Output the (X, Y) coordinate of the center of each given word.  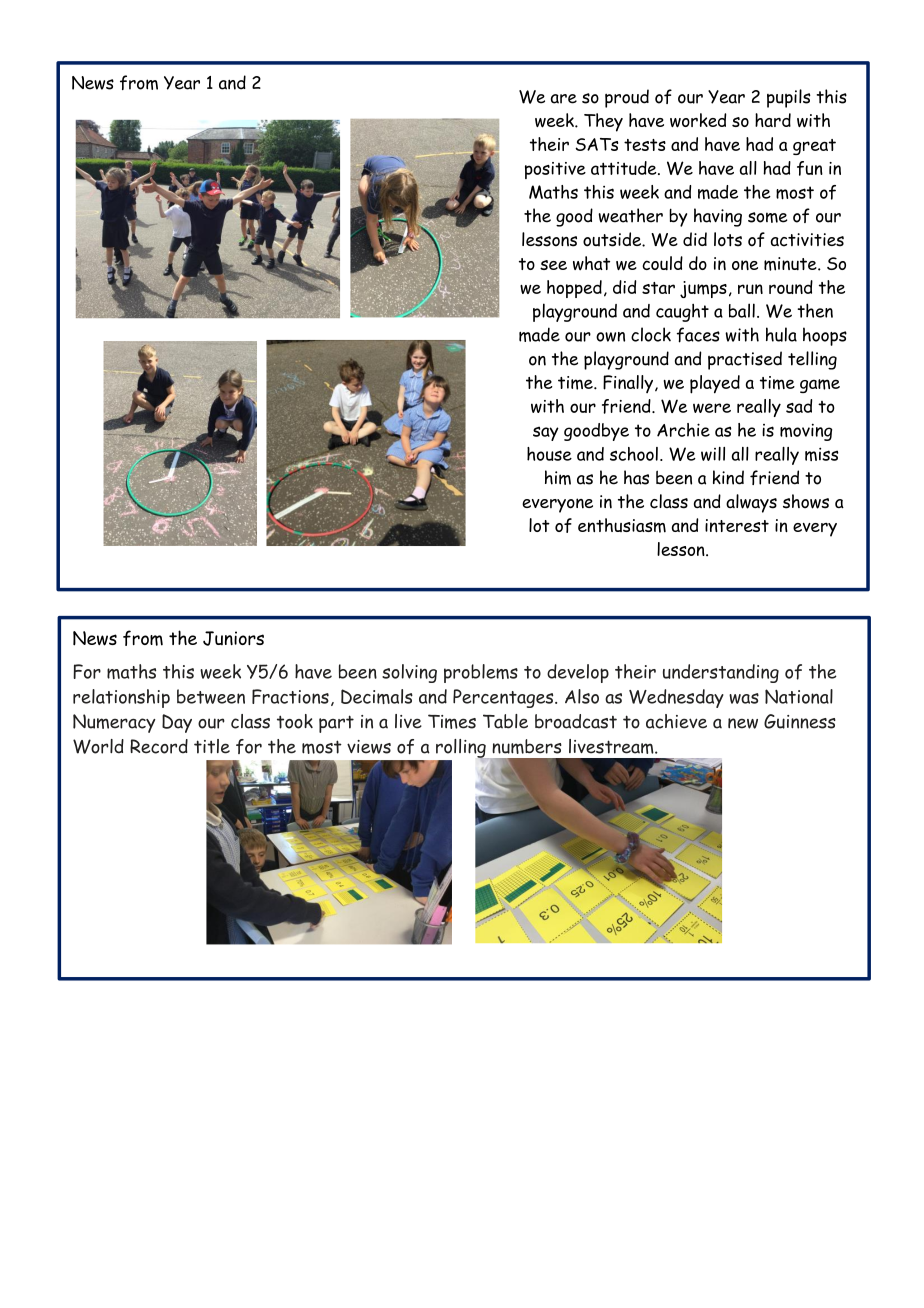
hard (773, 120)
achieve (676, 721)
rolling (462, 749)
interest (737, 525)
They (603, 122)
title (212, 746)
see (553, 265)
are (564, 99)
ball (742, 310)
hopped (574, 289)
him (558, 477)
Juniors (233, 638)
